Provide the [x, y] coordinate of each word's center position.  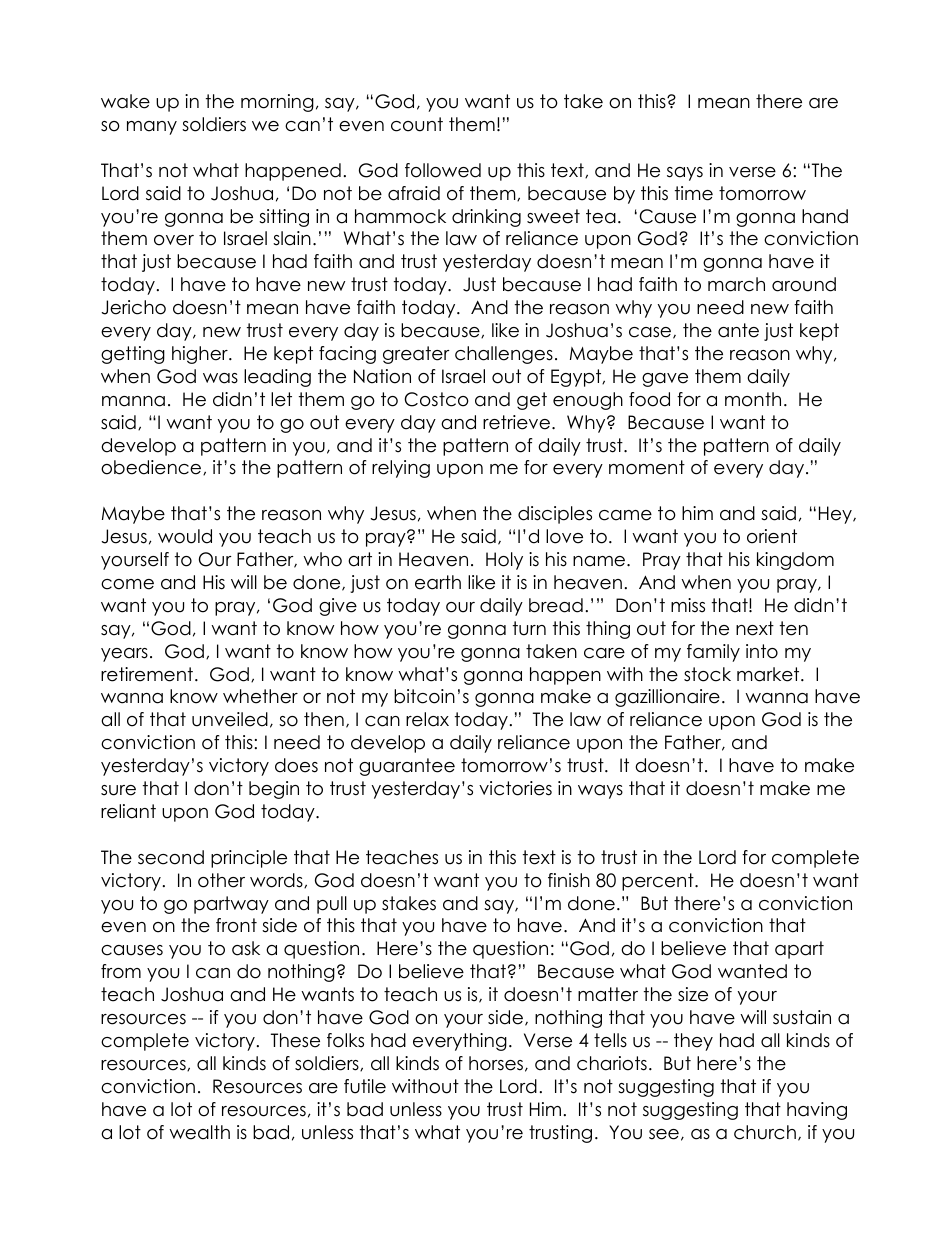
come [127, 584]
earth [438, 582]
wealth [199, 1132]
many [152, 128]
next [755, 628]
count [417, 124]
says [685, 174]
